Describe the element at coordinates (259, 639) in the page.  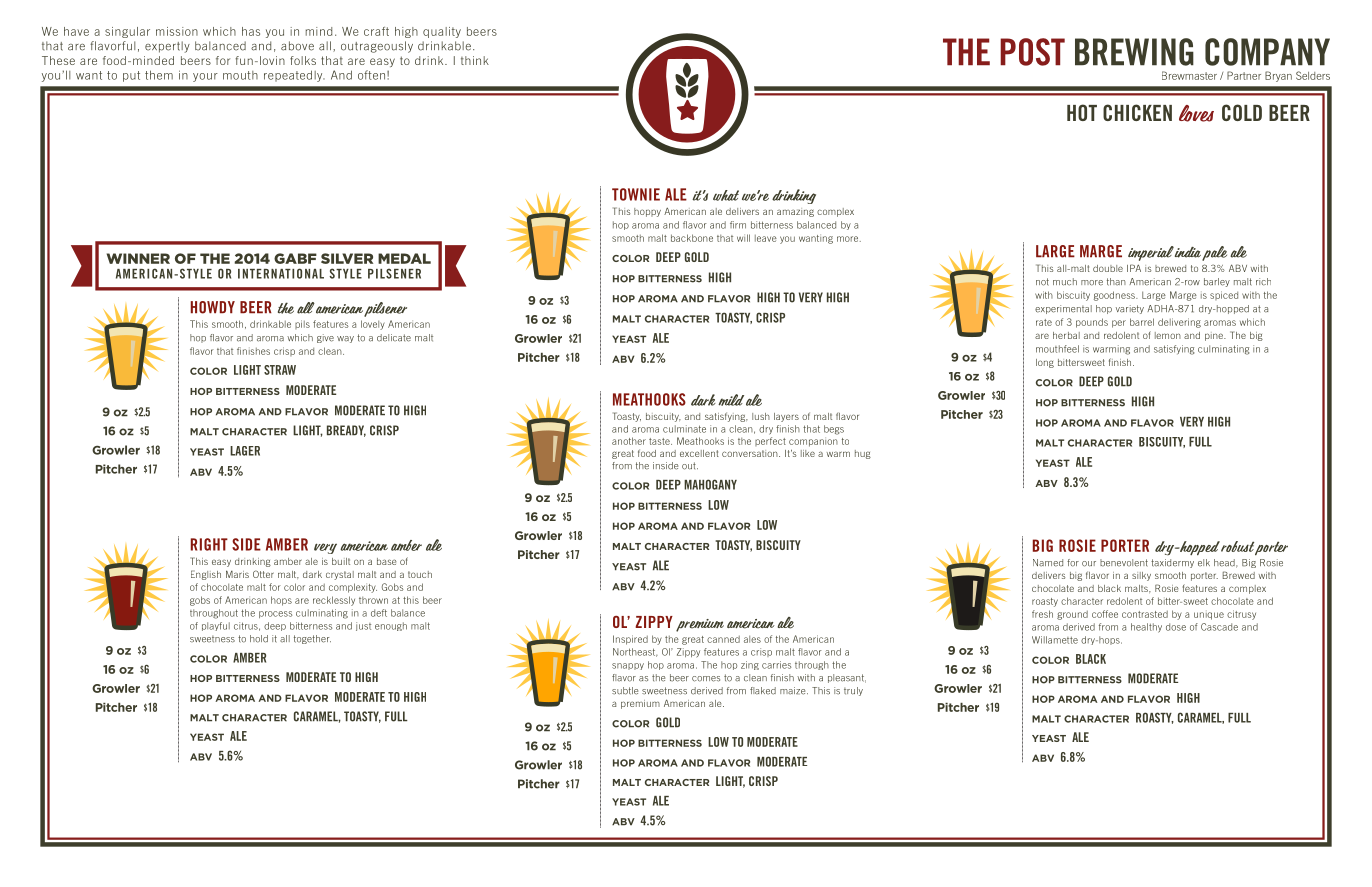
I see `hold` at that location.
